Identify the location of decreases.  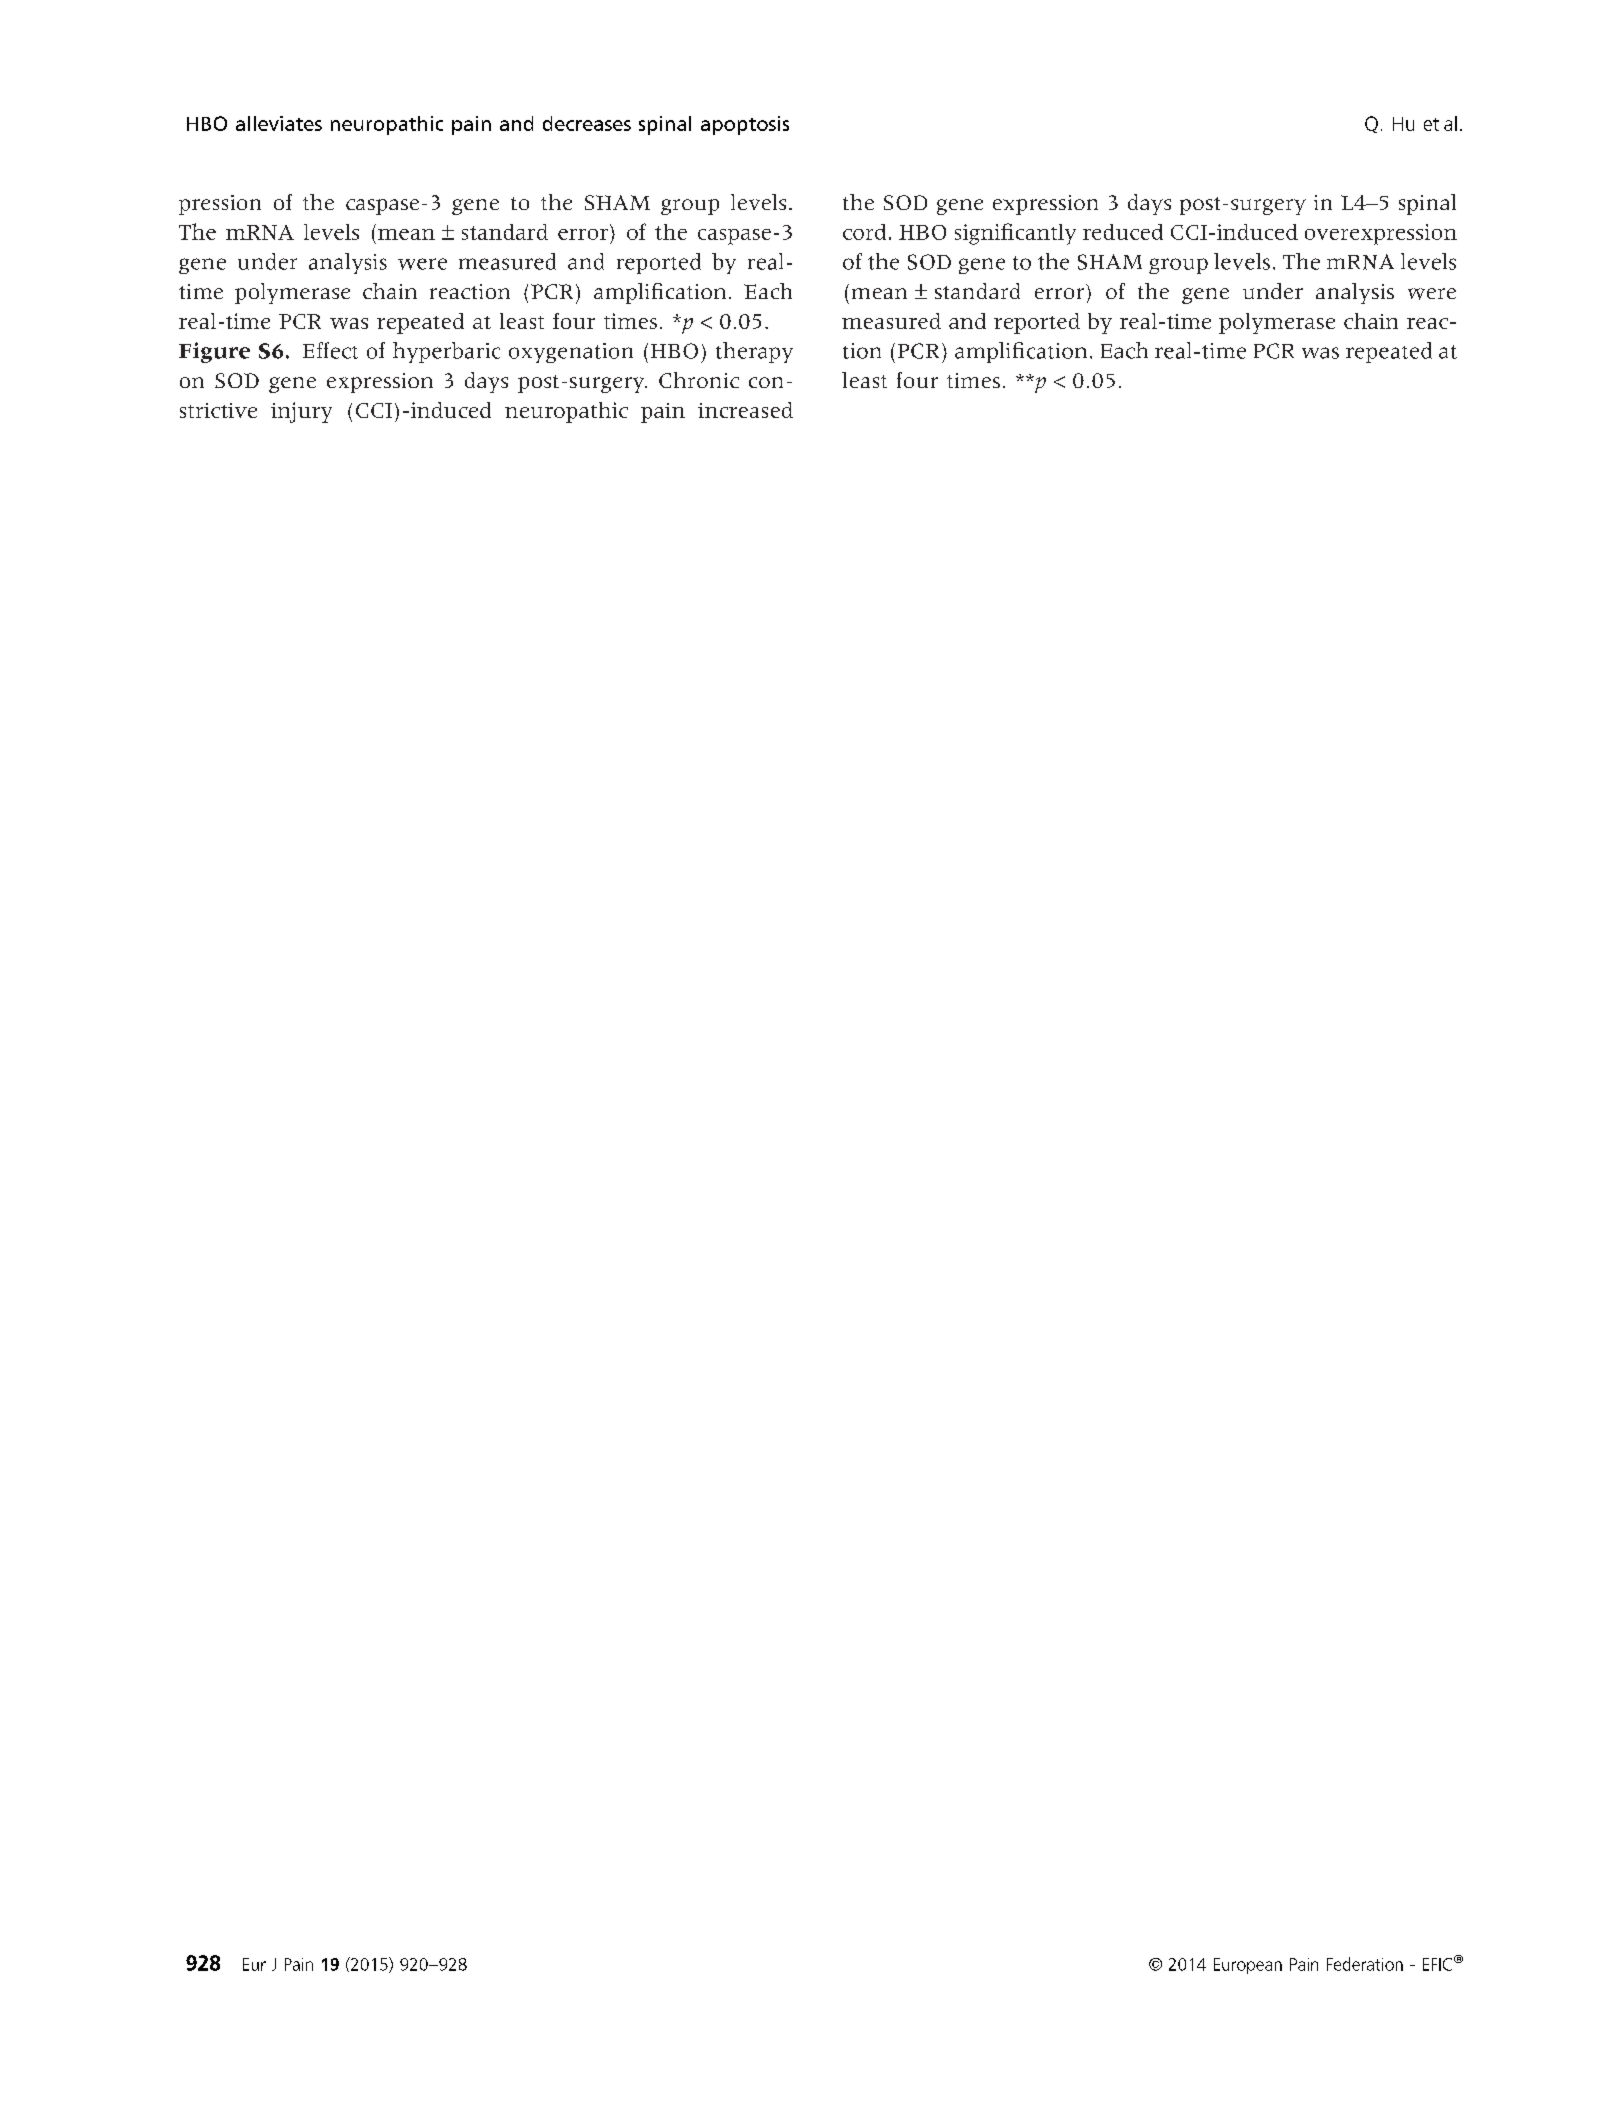
(587, 123).
